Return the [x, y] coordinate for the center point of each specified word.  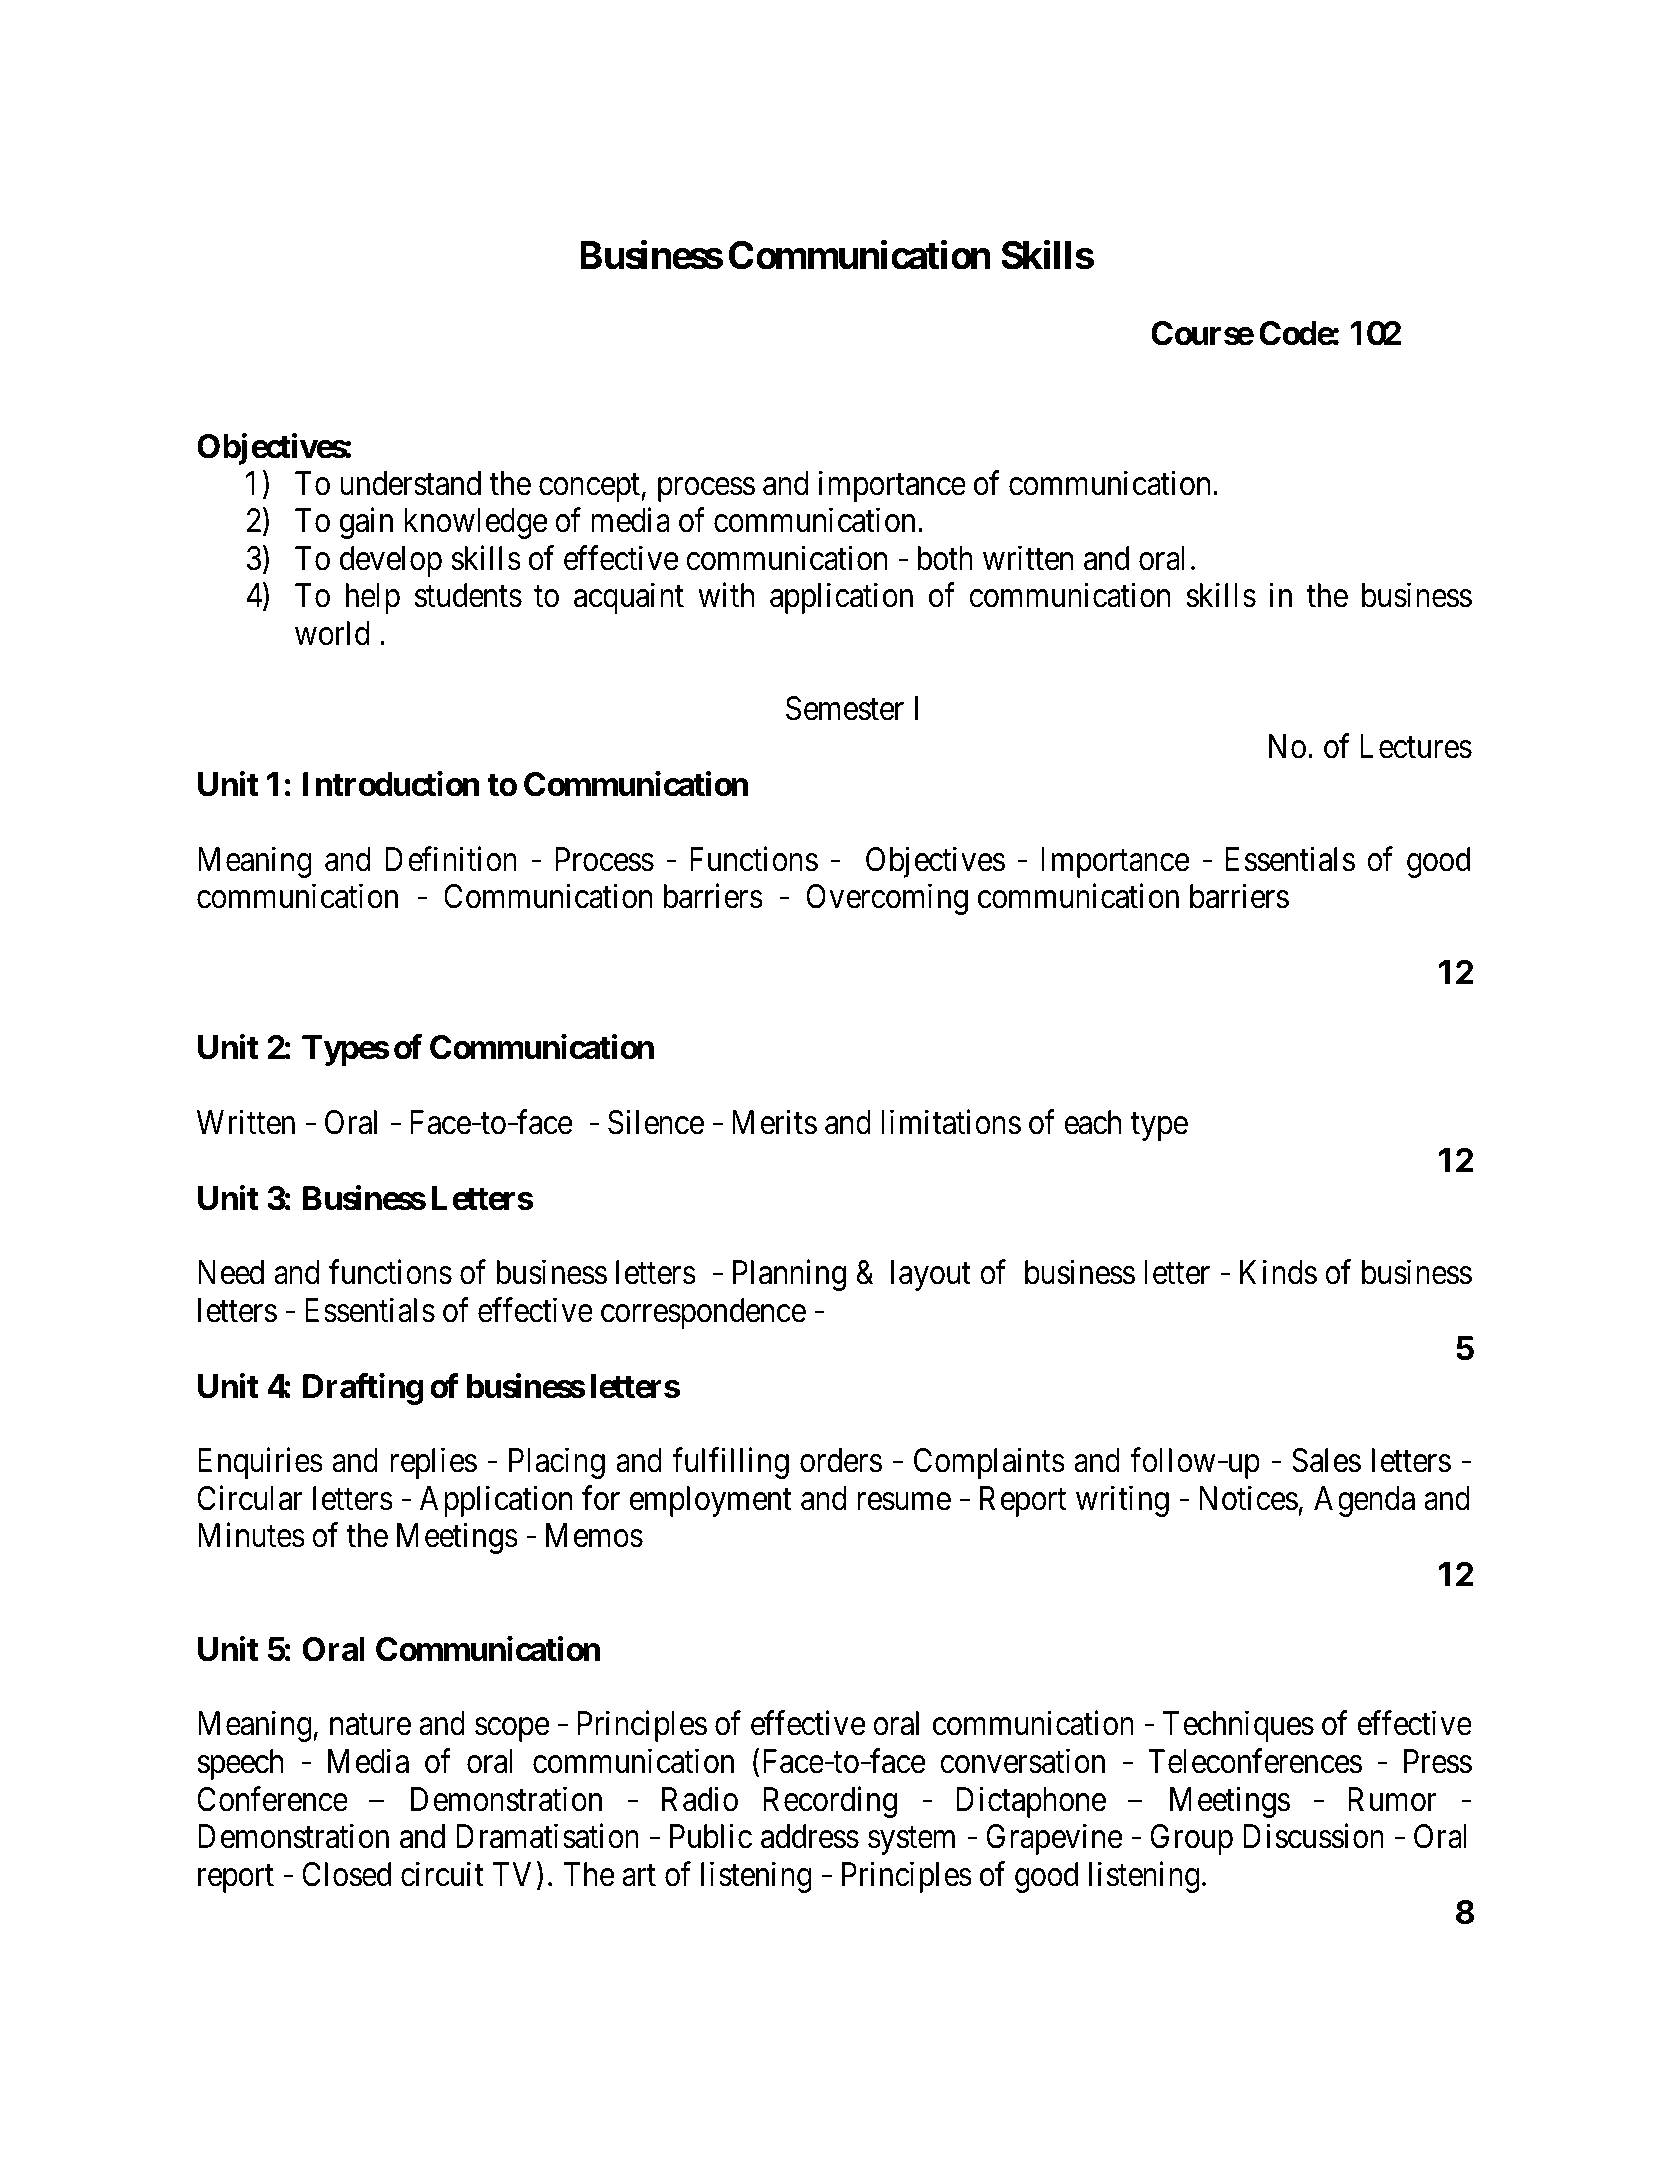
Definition [451, 859]
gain [366, 523]
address [810, 1836]
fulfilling [730, 1463]
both [945, 558]
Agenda [1364, 1501]
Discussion [1313, 1836]
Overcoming [887, 899]
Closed [346, 1874]
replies [433, 1463]
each [1092, 1122]
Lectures [1416, 746]
